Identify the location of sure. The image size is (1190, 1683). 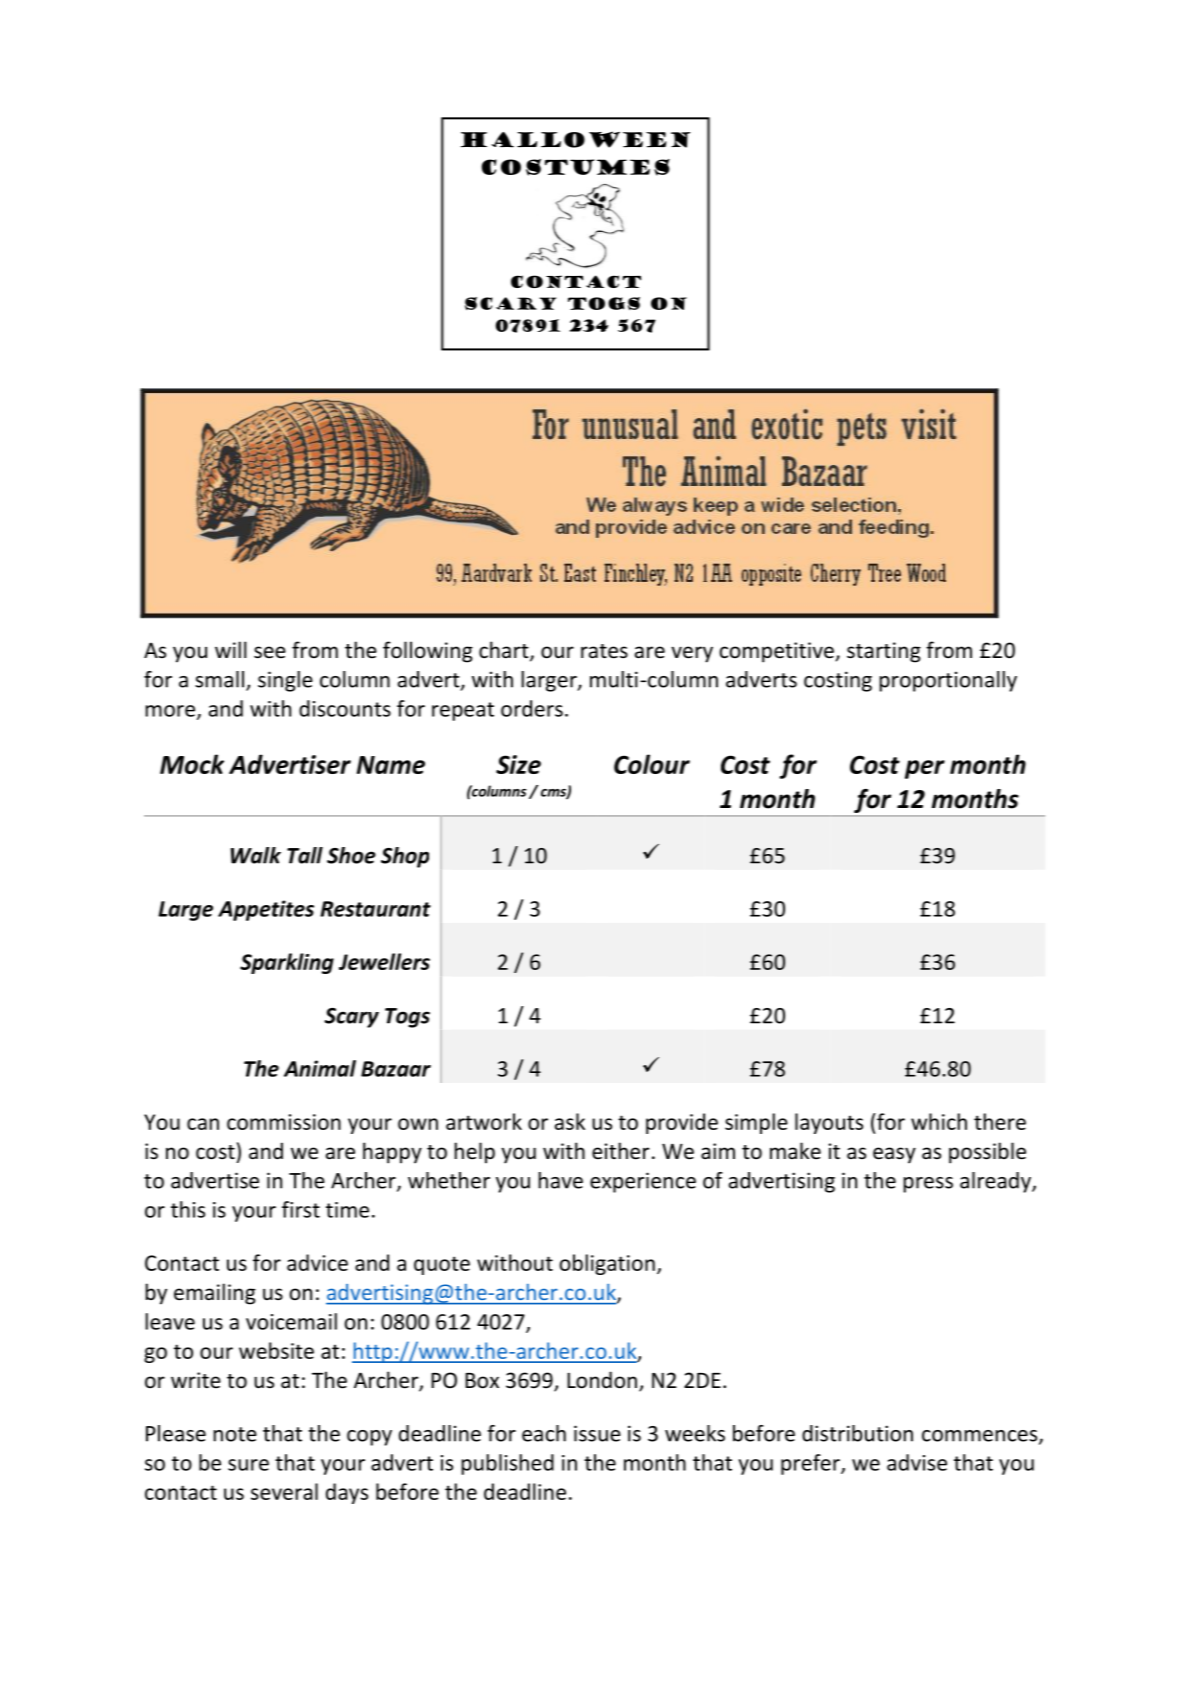
(248, 1465).
